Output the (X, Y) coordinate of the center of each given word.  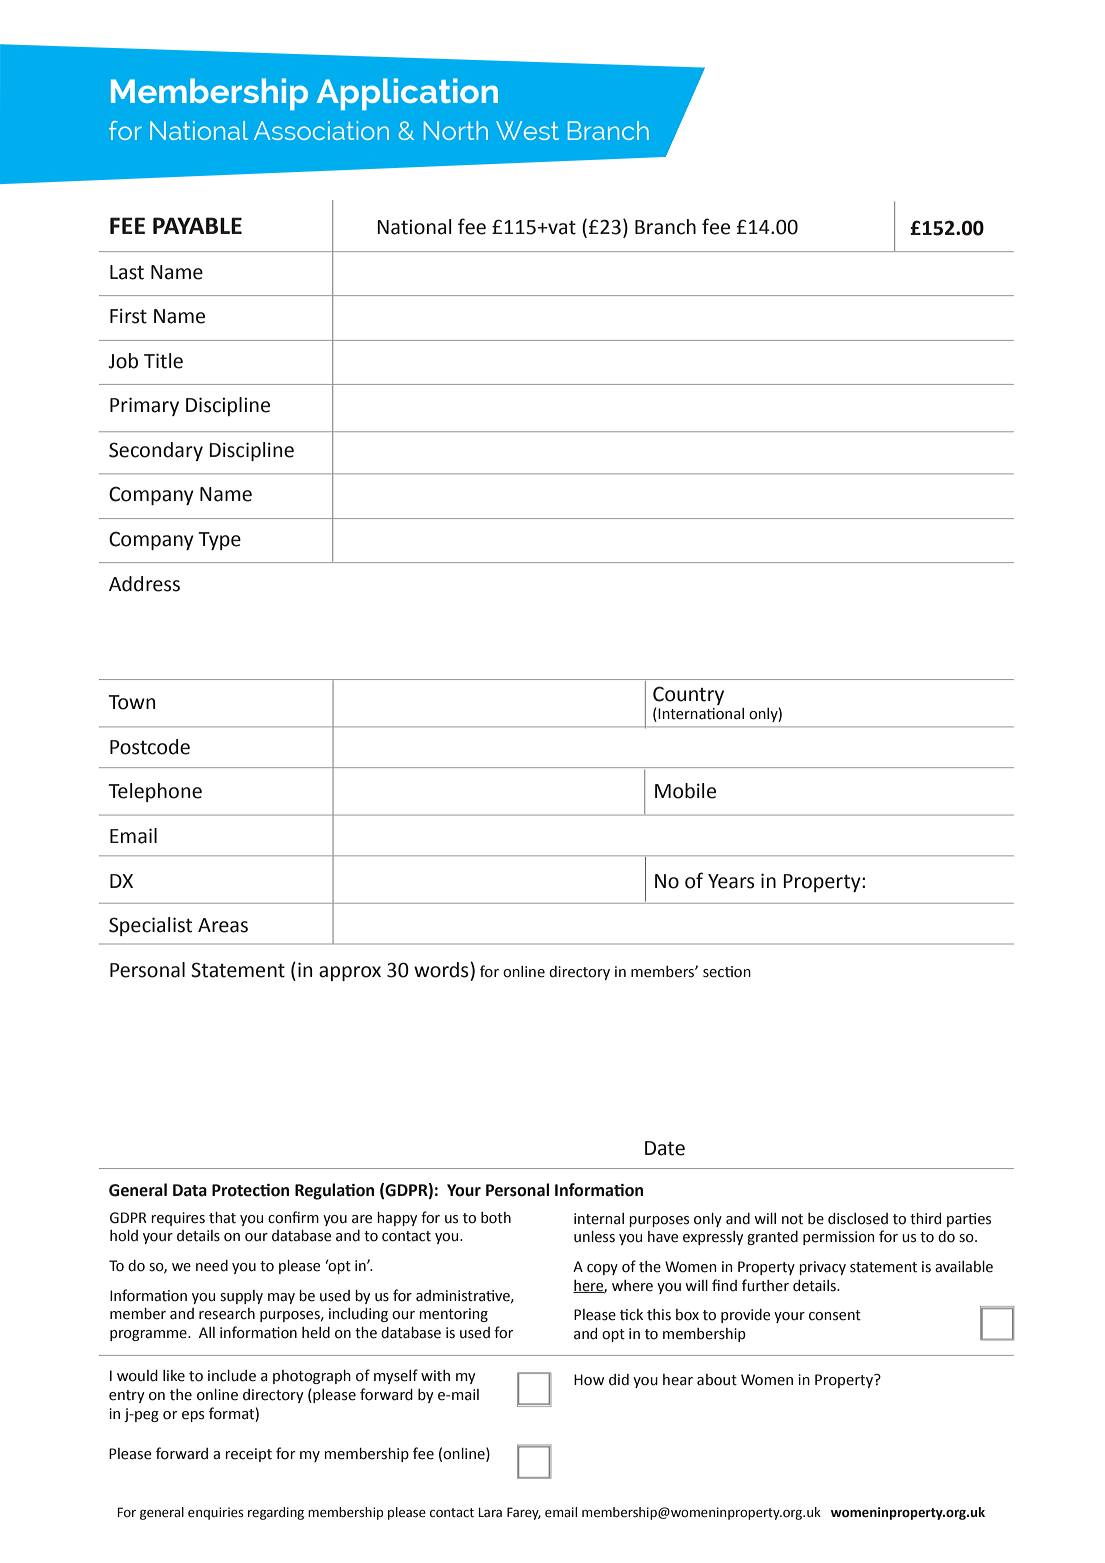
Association (321, 130)
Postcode (150, 747)
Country (688, 695)
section (727, 972)
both (496, 1218)
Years (731, 881)
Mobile (685, 791)
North (456, 130)
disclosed (858, 1219)
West (527, 130)
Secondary (156, 451)
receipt (249, 1455)
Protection (250, 1190)
